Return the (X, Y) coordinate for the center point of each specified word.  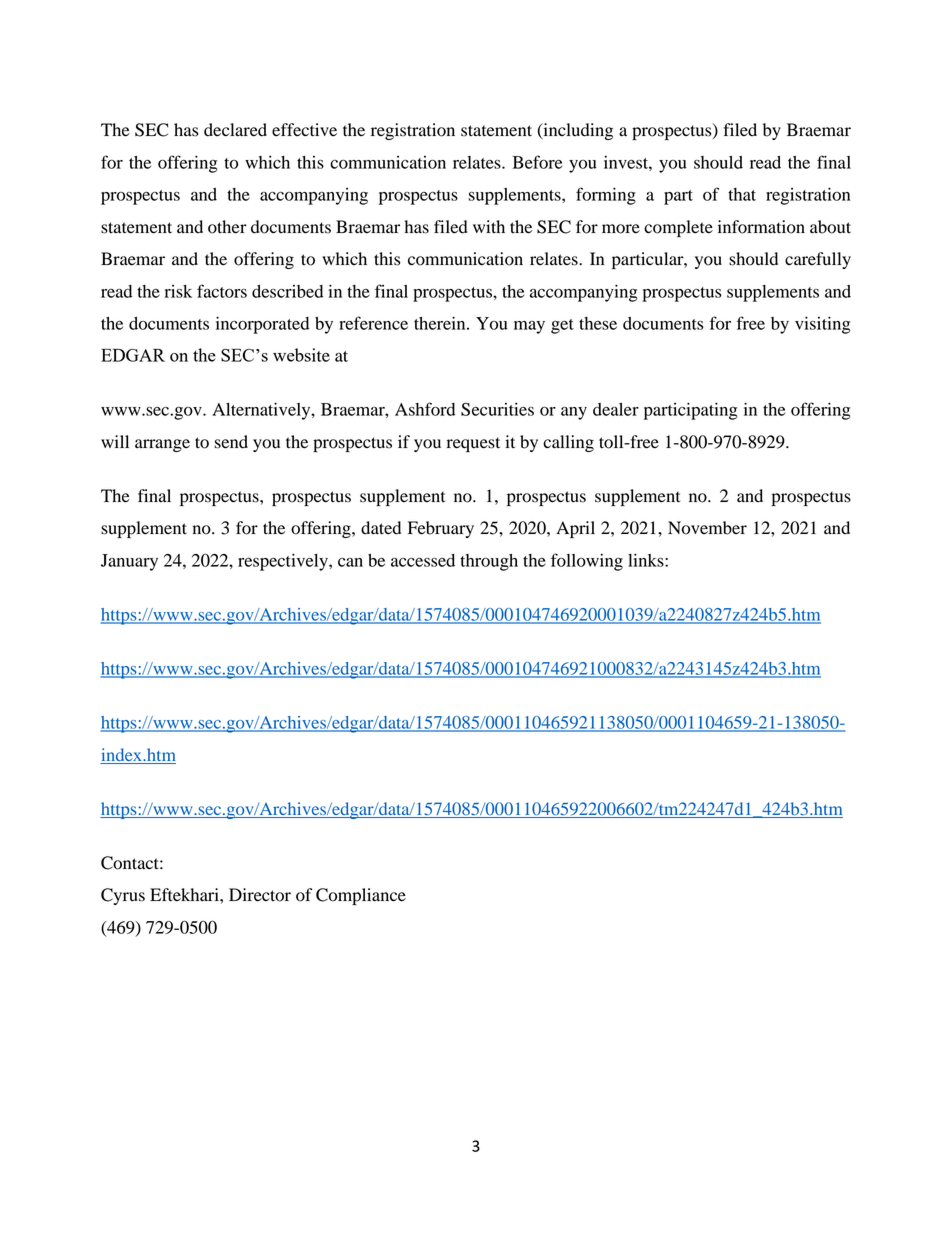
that (742, 194)
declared (235, 130)
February (441, 529)
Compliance (361, 896)
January (129, 562)
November (707, 528)
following (587, 562)
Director (260, 895)
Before (537, 162)
